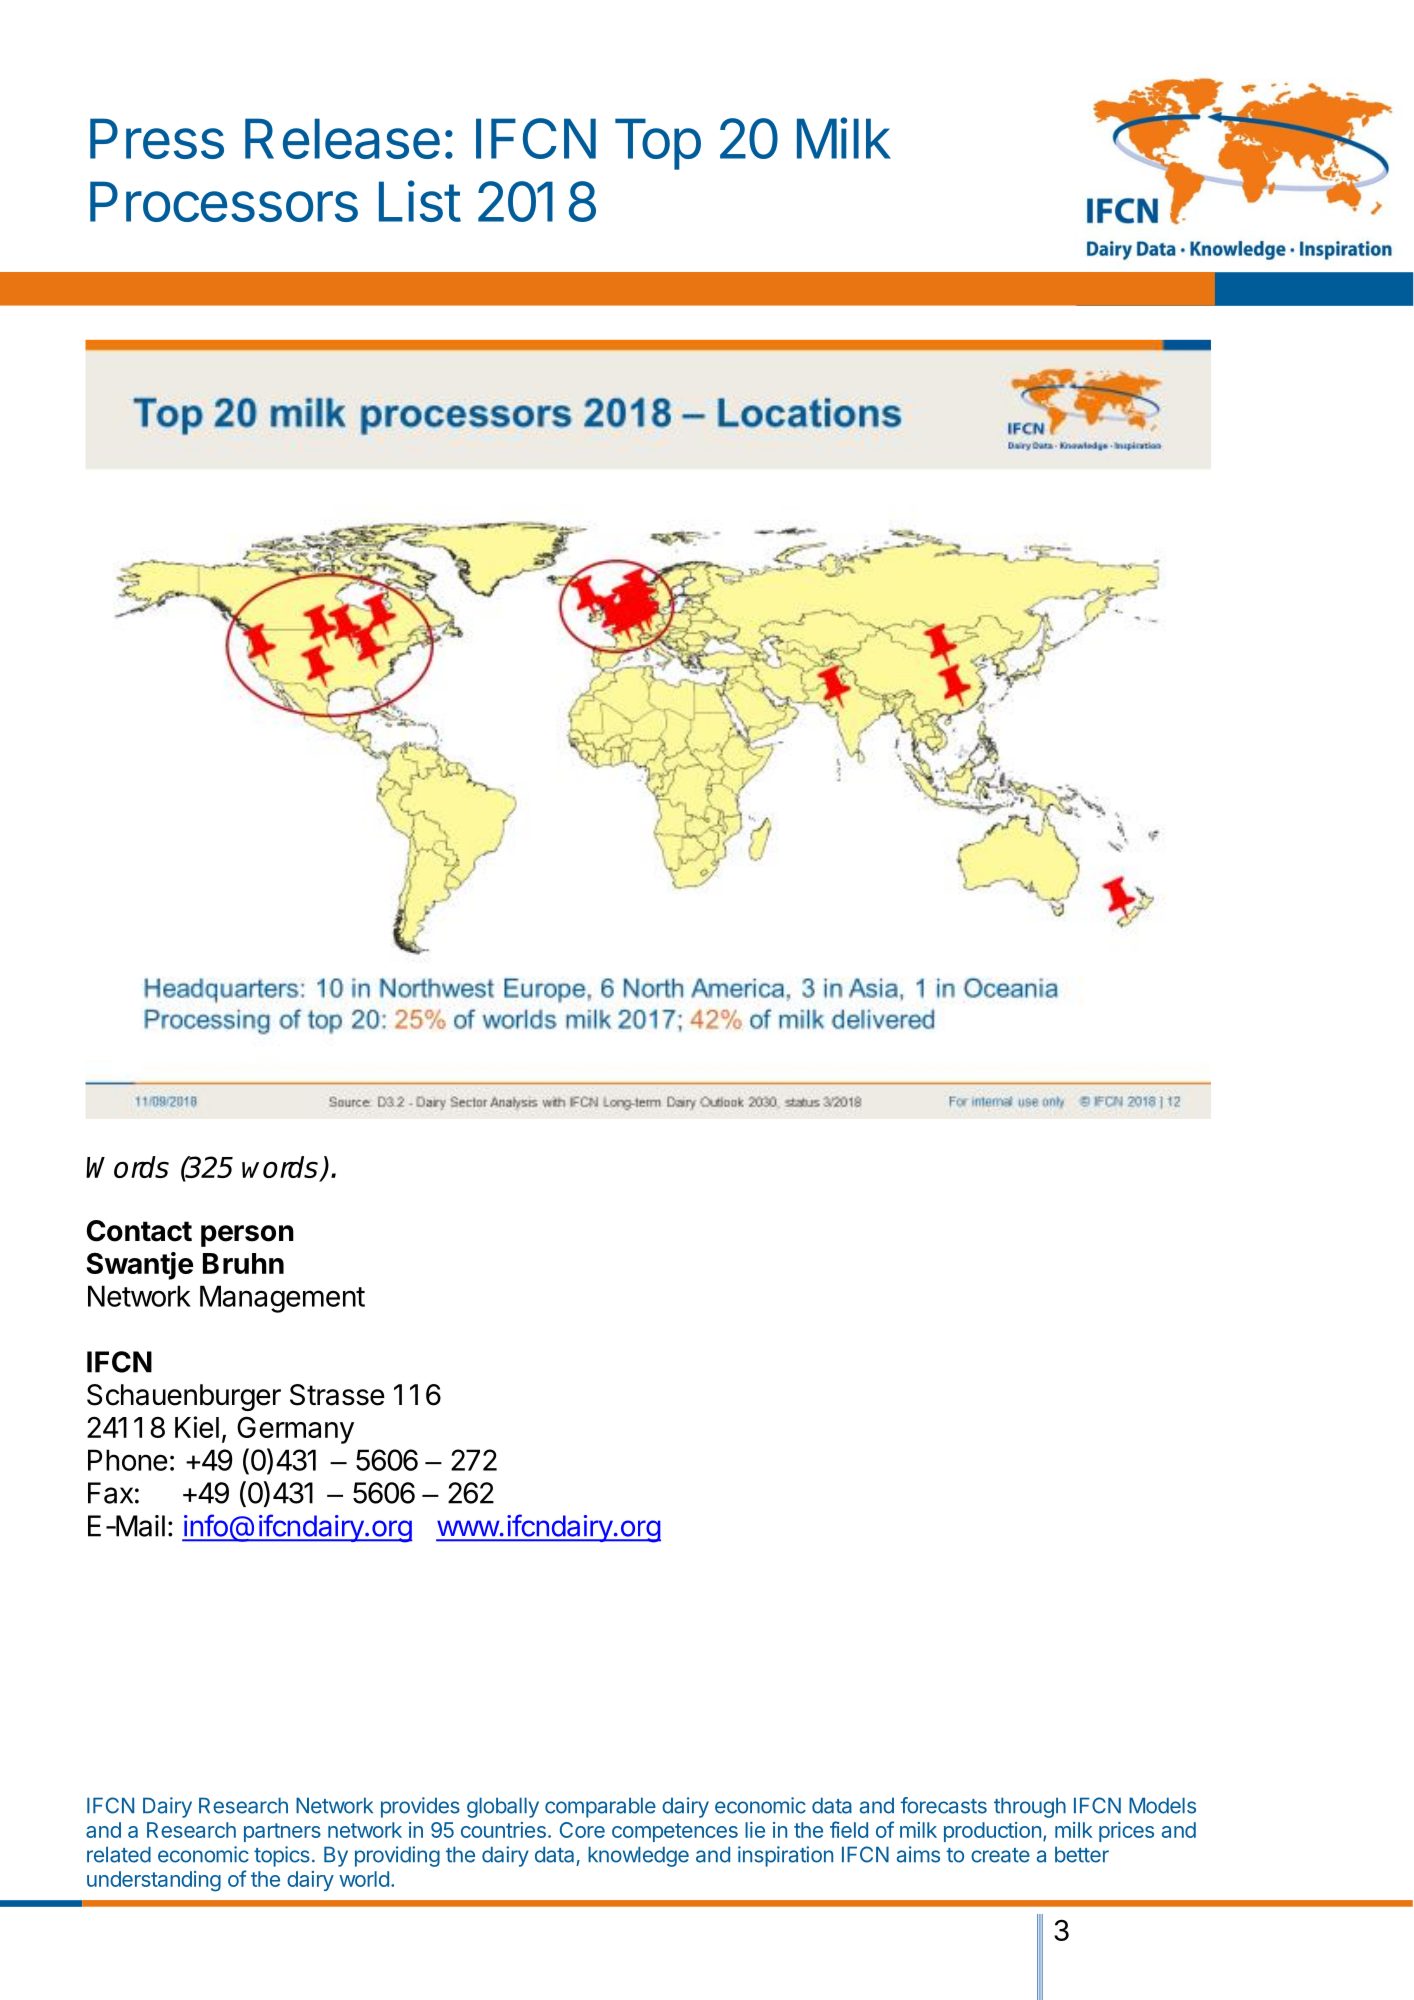  Describe the element at coordinates (139, 1231) in the page. I see `Contact` at that location.
